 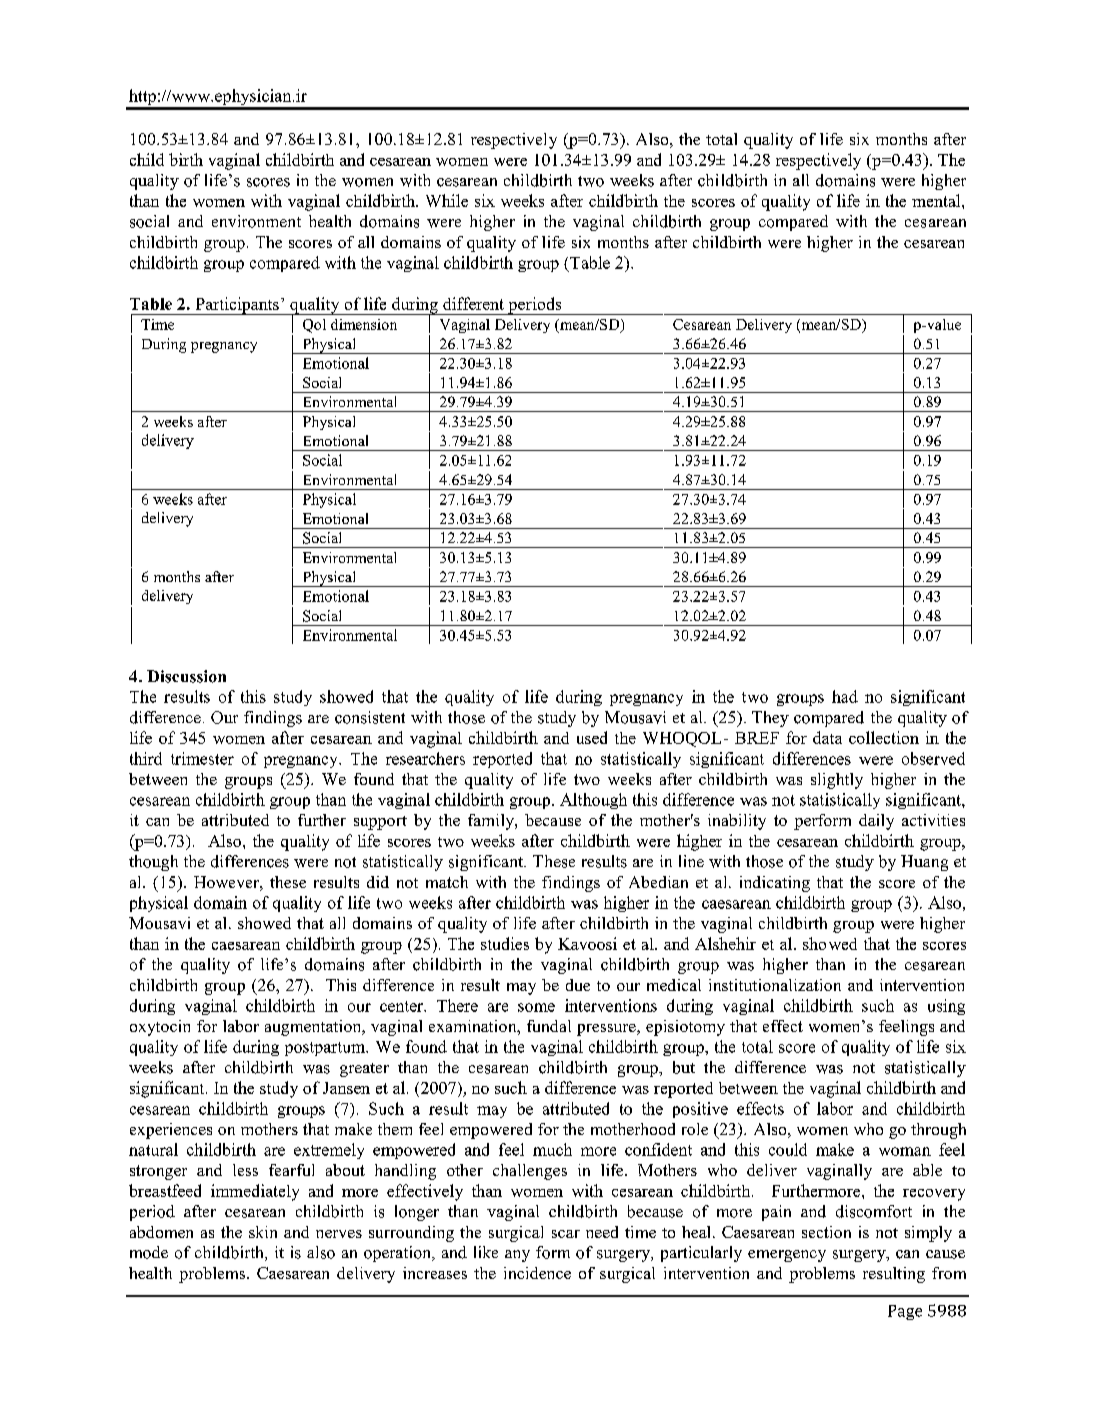 I want to click on While, so click(x=447, y=200).
